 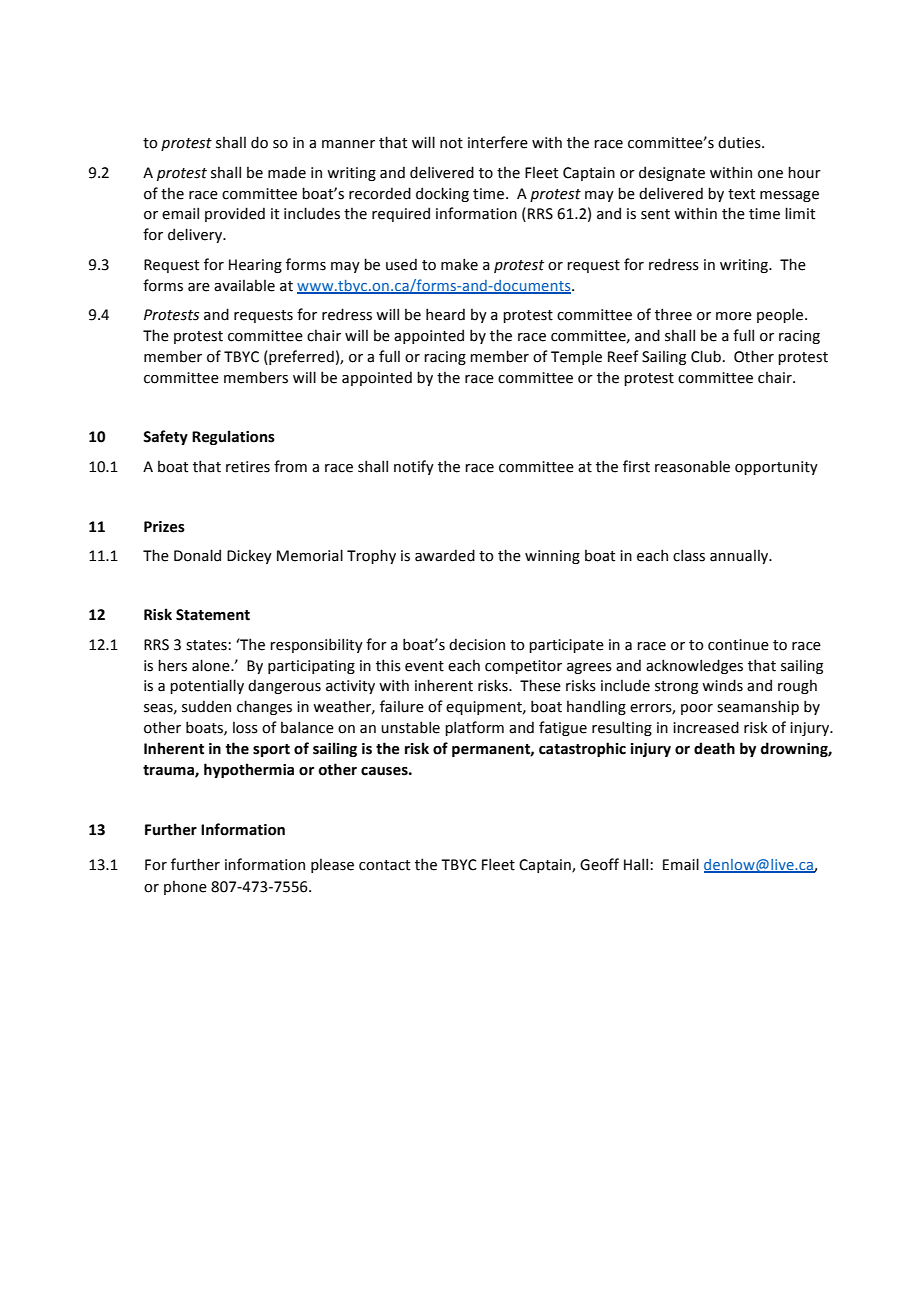 I want to click on decision, so click(x=477, y=644).
